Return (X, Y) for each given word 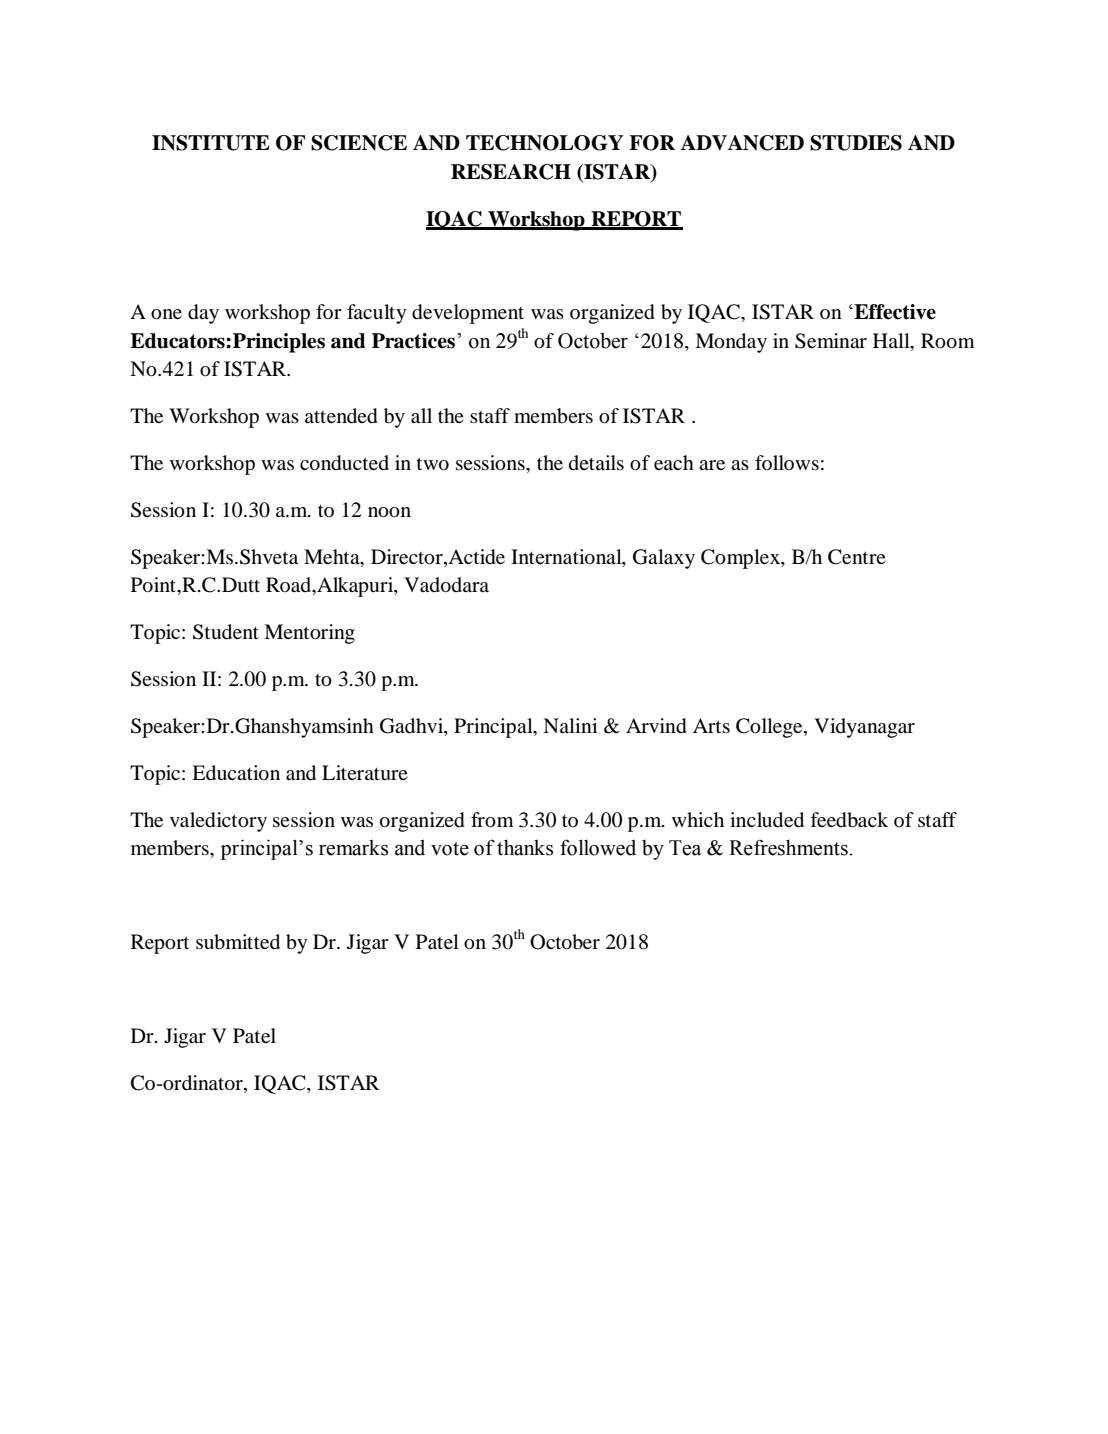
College (770, 728)
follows (787, 462)
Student (226, 632)
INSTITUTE (210, 143)
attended (341, 416)
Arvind (656, 726)
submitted (238, 942)
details (596, 462)
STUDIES (856, 143)
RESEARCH (511, 172)
